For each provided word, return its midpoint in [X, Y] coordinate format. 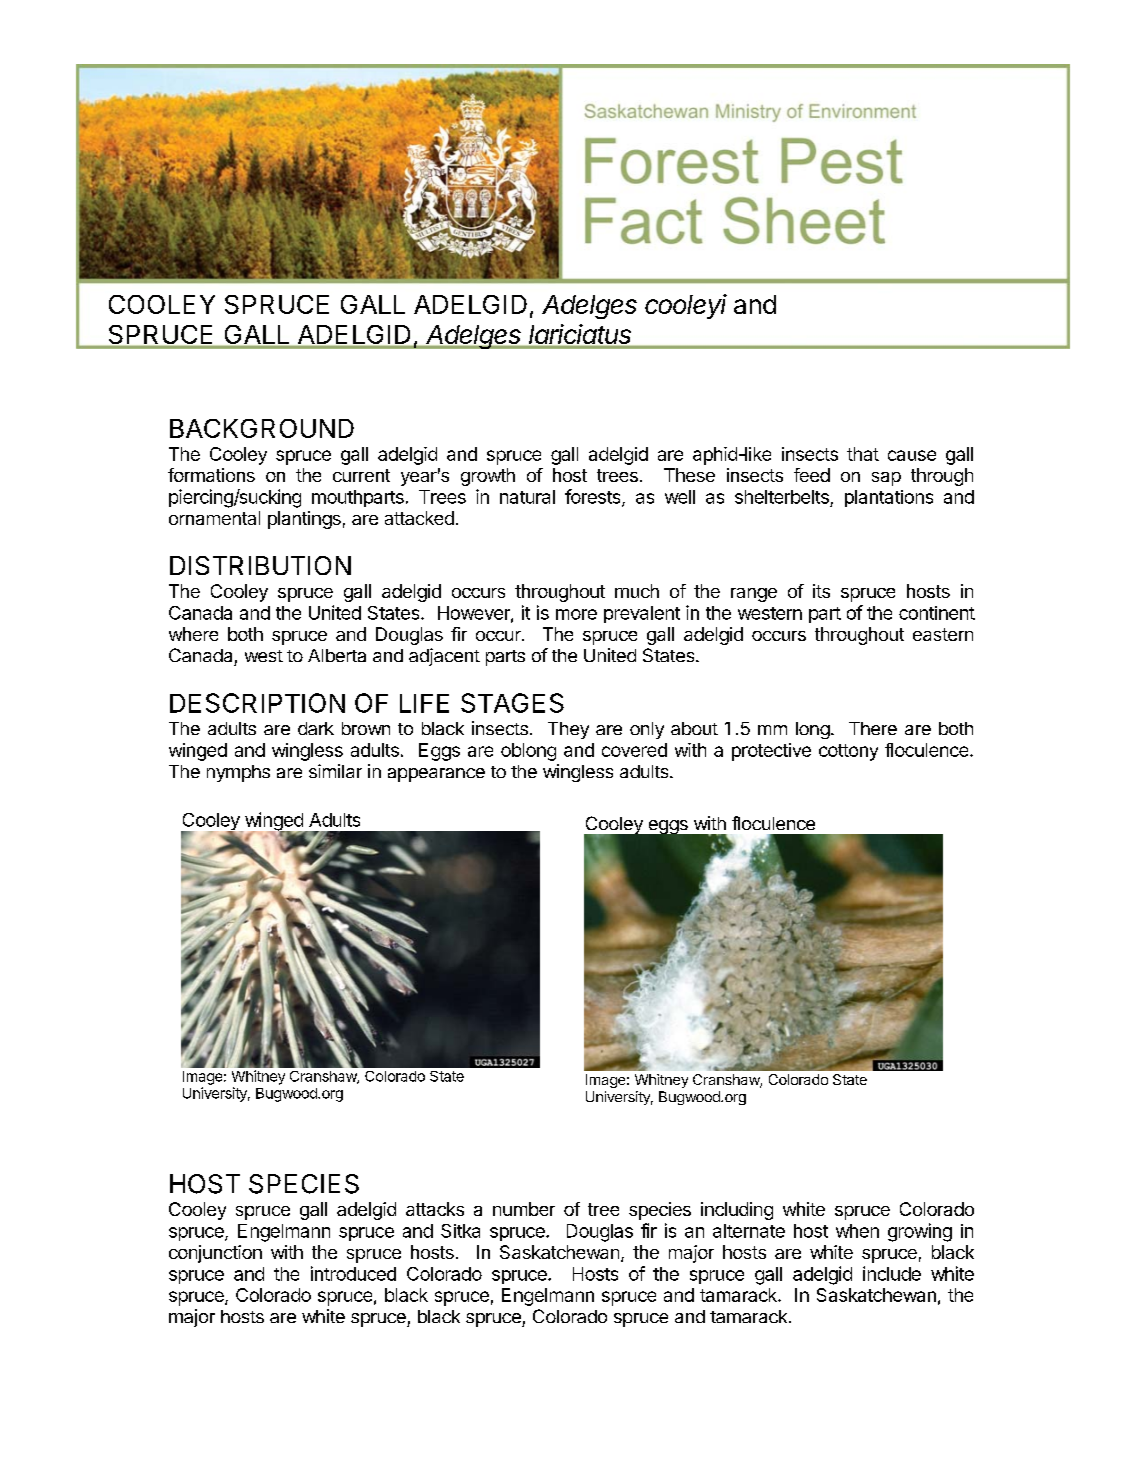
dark [316, 728]
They [568, 730]
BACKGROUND [262, 428]
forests [594, 497]
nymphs [238, 773]
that [863, 454]
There [873, 728]
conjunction [215, 1254]
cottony [848, 752]
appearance [436, 775]
